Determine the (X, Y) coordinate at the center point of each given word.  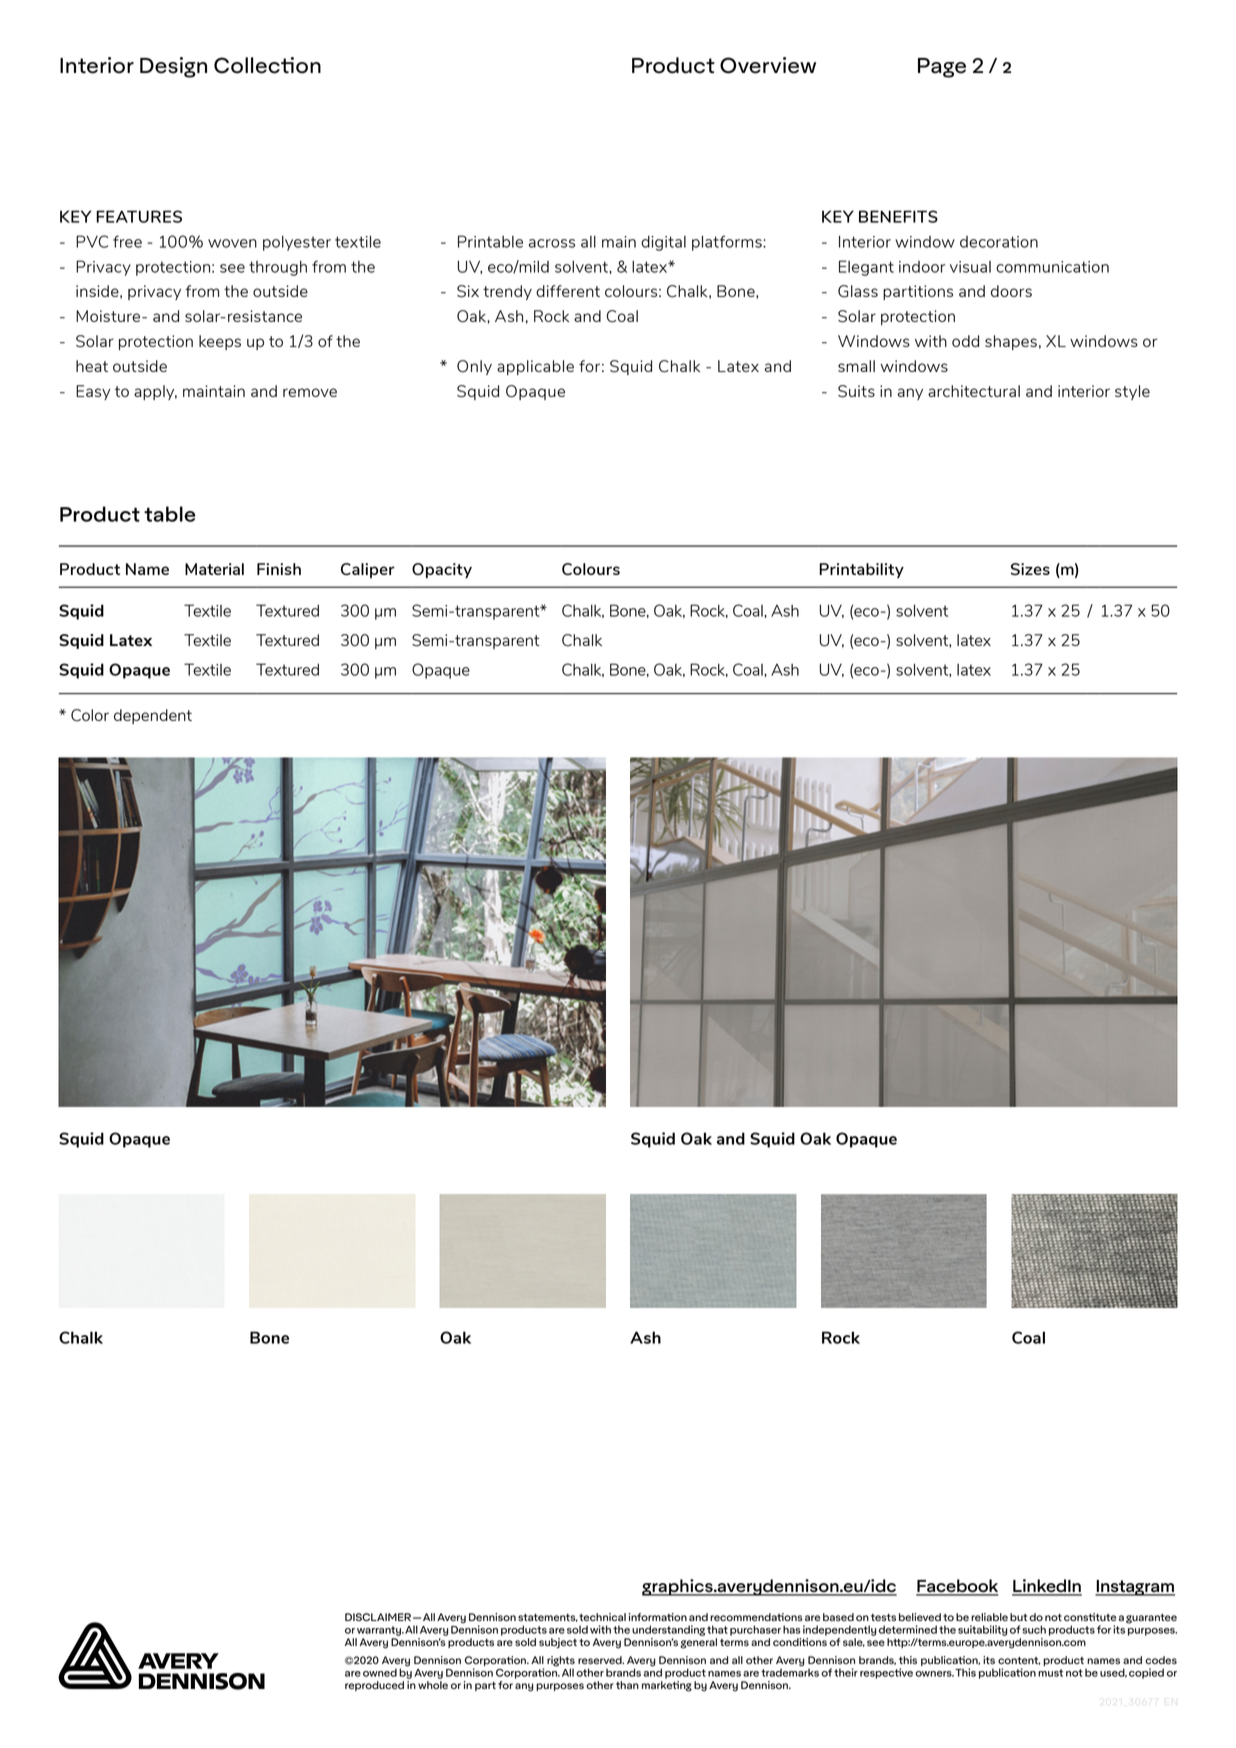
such (1034, 1629)
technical (602, 1617)
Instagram (1135, 1588)
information (658, 1617)
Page (942, 68)
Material (214, 569)
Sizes (1030, 569)
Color (90, 715)
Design (173, 67)
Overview (768, 65)
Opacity (442, 570)
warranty (380, 1631)
